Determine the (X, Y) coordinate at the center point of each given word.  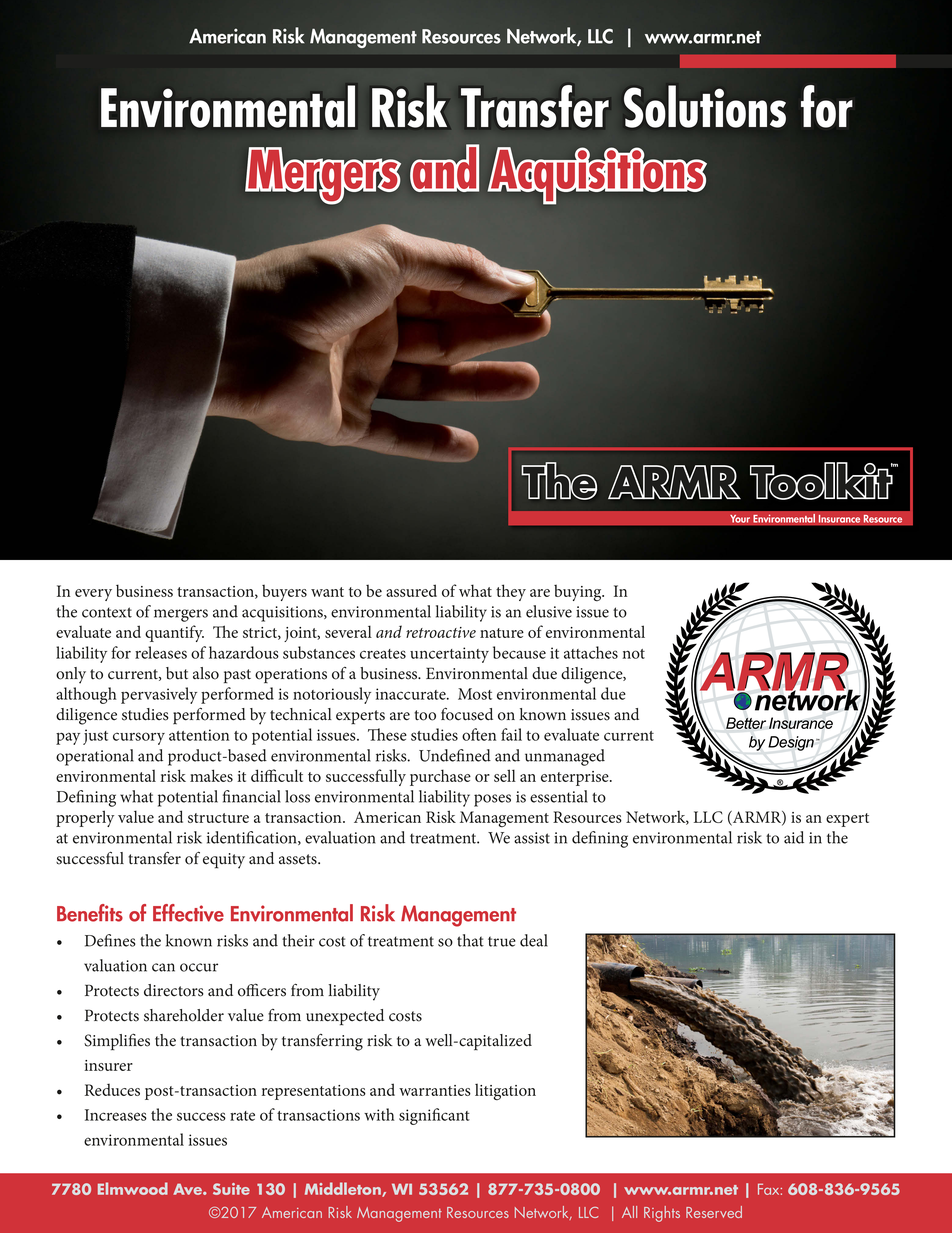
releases (161, 652)
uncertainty (449, 655)
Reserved (714, 1212)
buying (579, 593)
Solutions (705, 106)
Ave (188, 1189)
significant (434, 1116)
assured (411, 590)
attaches (591, 652)
